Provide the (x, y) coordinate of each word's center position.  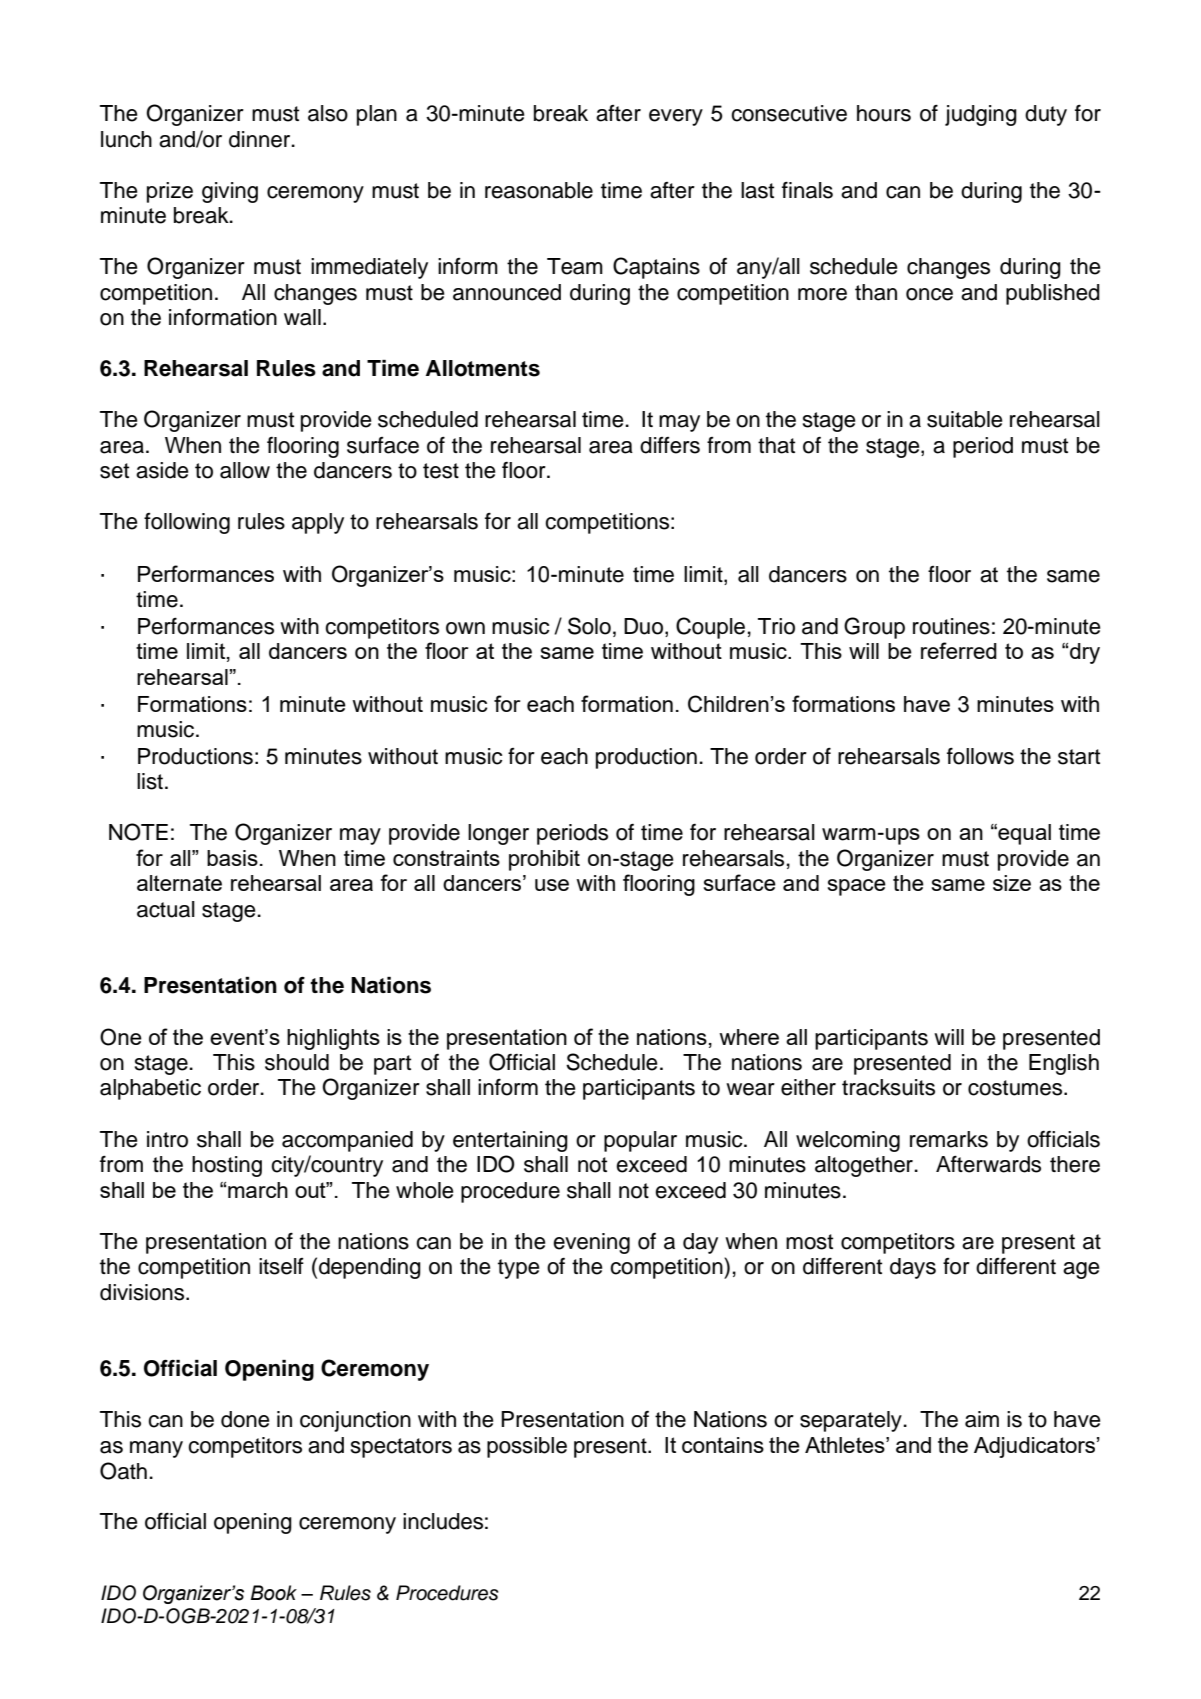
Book (274, 1593)
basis (232, 858)
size (1012, 883)
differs (670, 445)
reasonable (539, 190)
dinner (261, 139)
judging (981, 115)
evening (591, 1243)
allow (245, 470)
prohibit (544, 860)
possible (527, 1447)
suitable (965, 419)
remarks (949, 1139)
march (258, 1190)
